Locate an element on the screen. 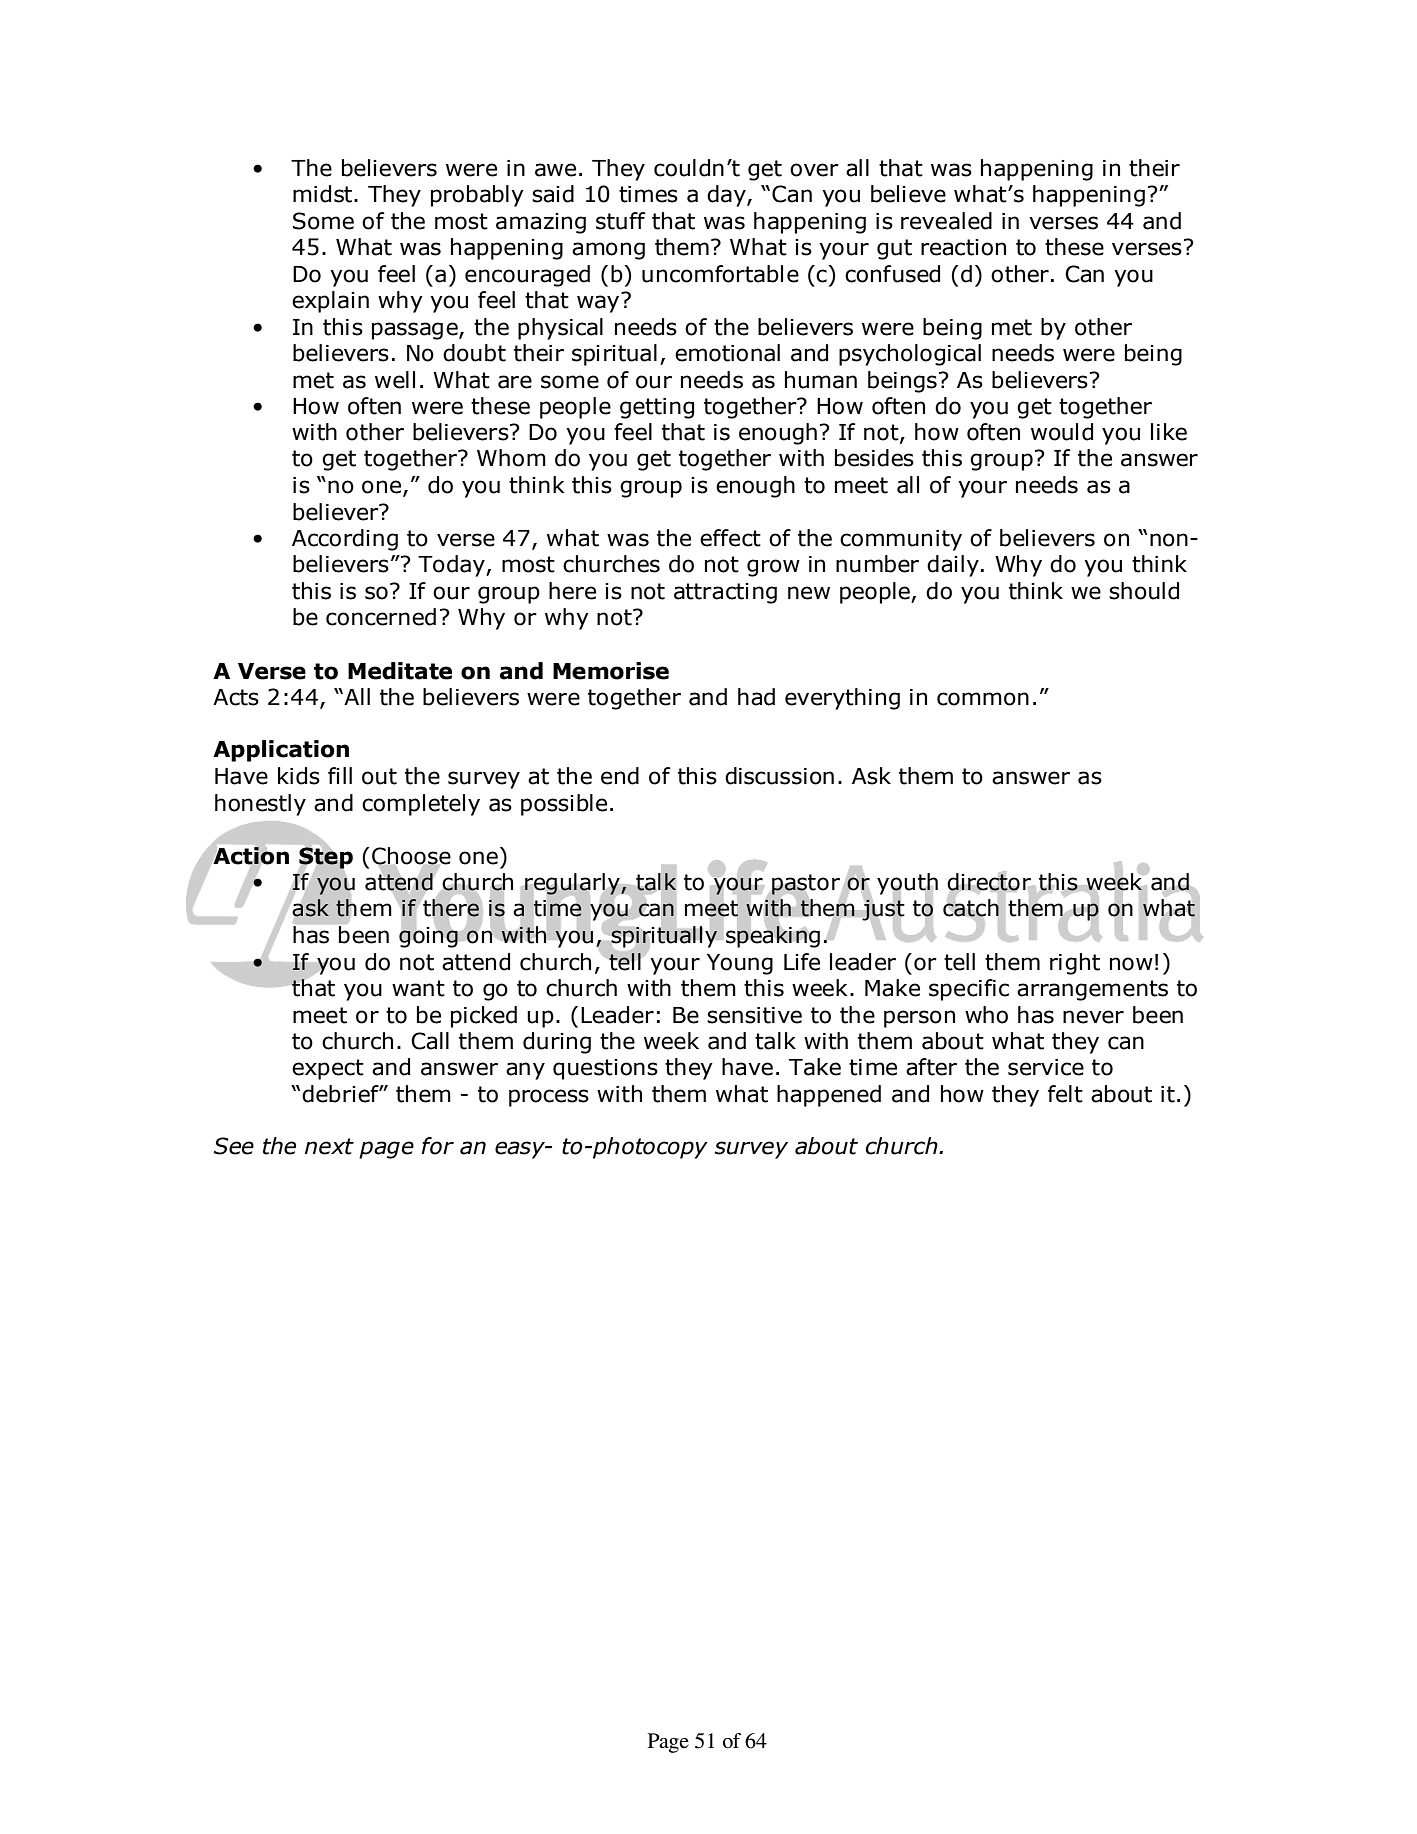  next is located at coordinates (329, 1146).
